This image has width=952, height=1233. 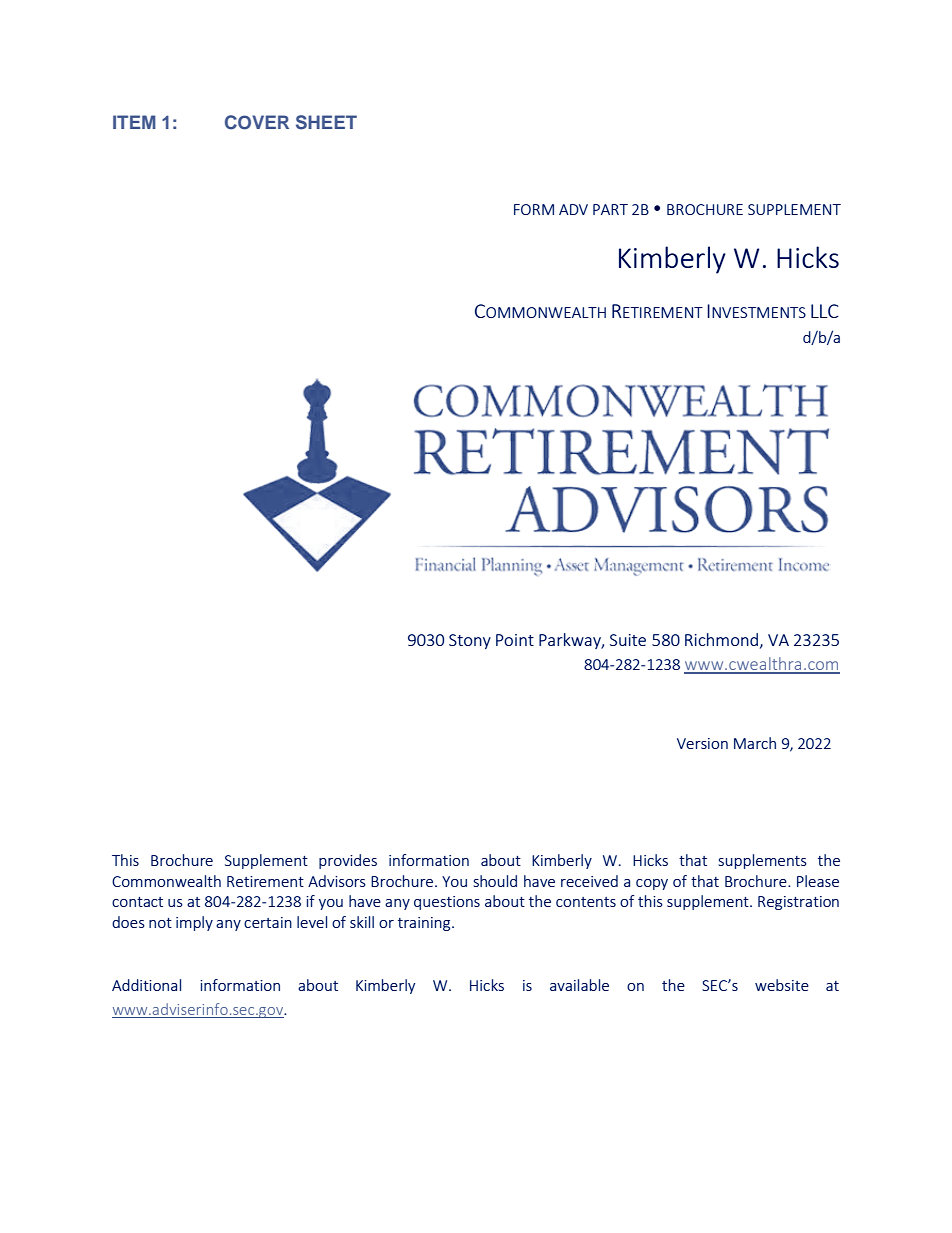 What do you see at coordinates (326, 122) in the image?
I see `SHEET` at bounding box center [326, 122].
